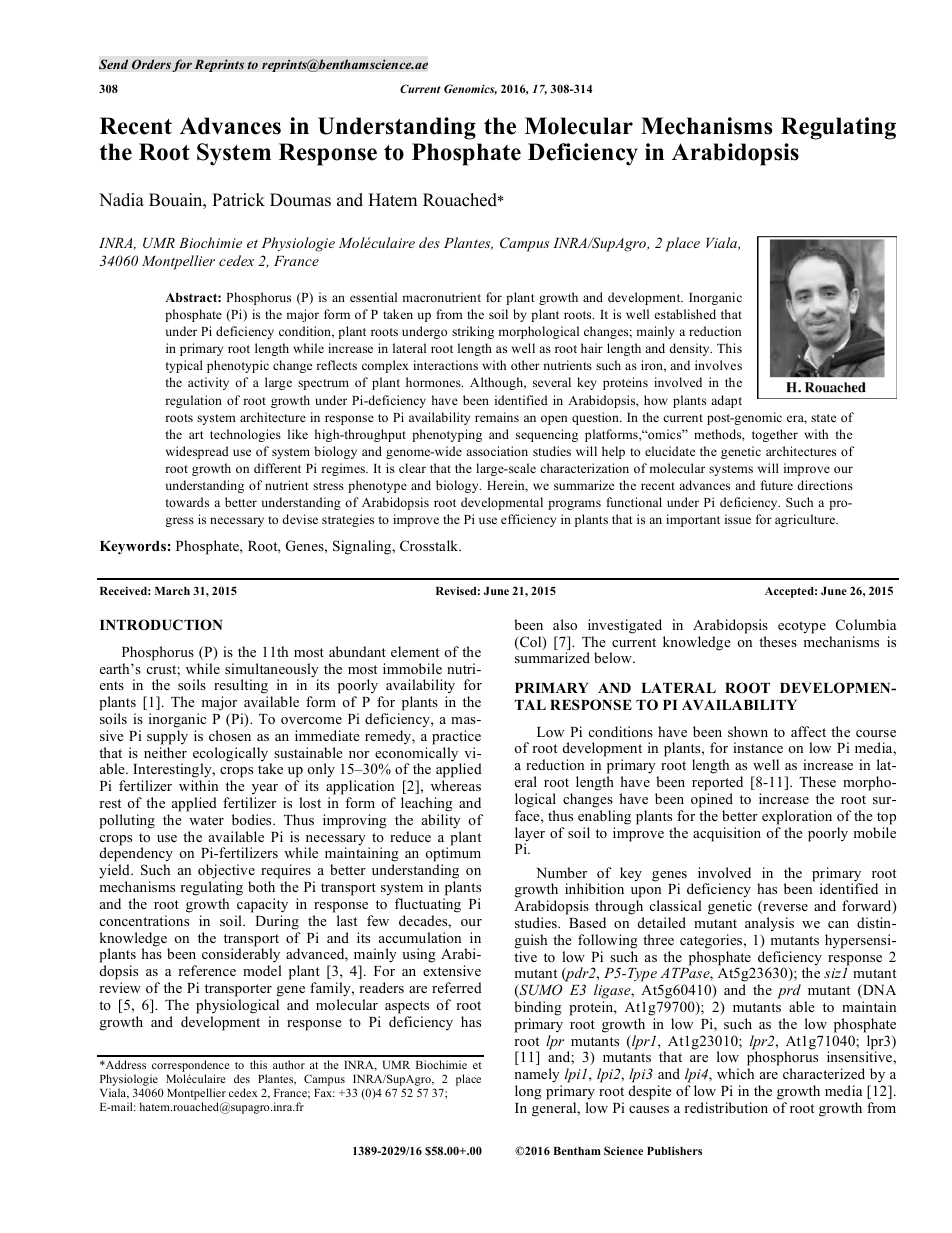 The image size is (952, 1233). Describe the element at coordinates (151, 64) in the screenshot. I see `Orders` at that location.
